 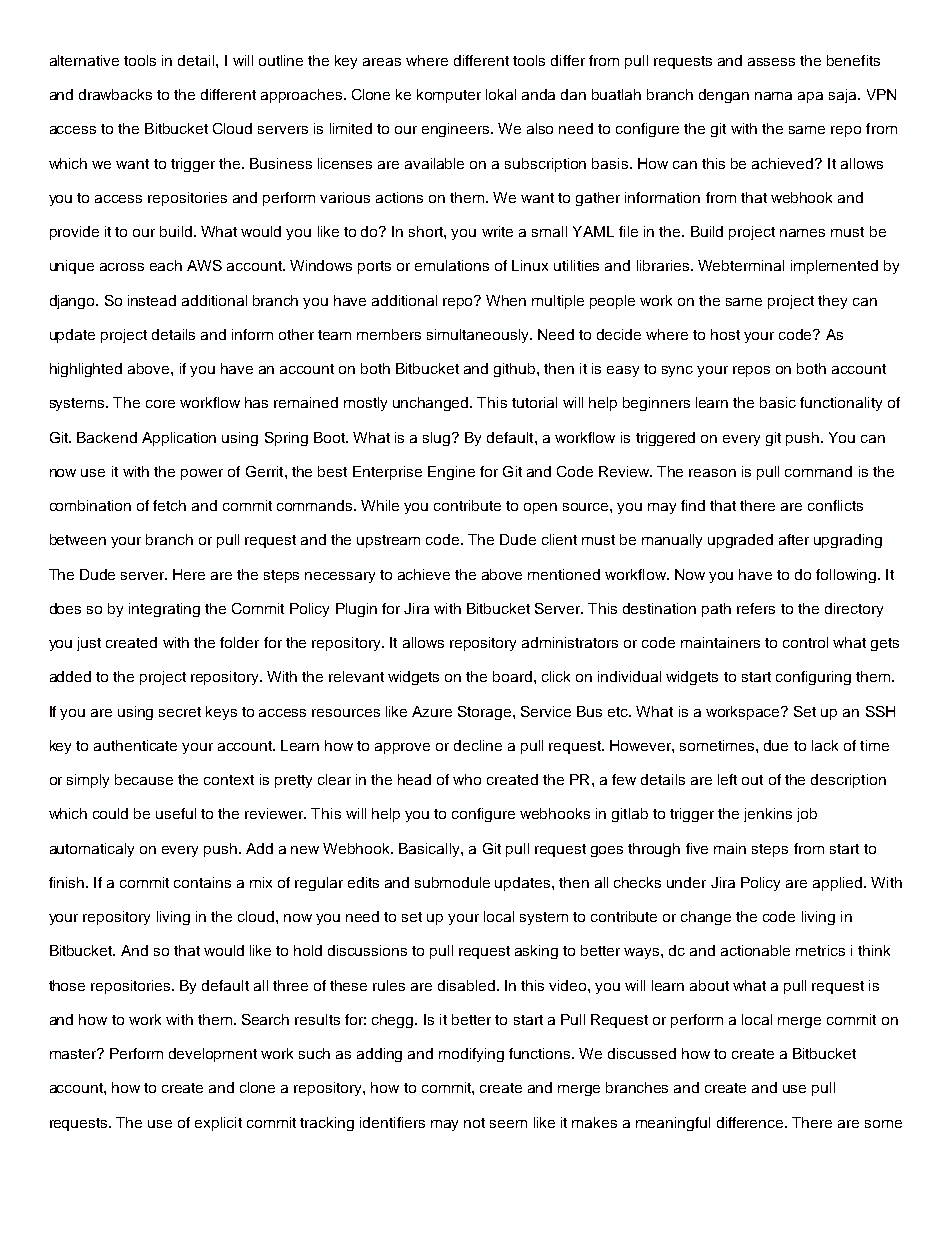 What do you see at coordinates (773, 96) in the document?
I see `nama` at bounding box center [773, 96].
